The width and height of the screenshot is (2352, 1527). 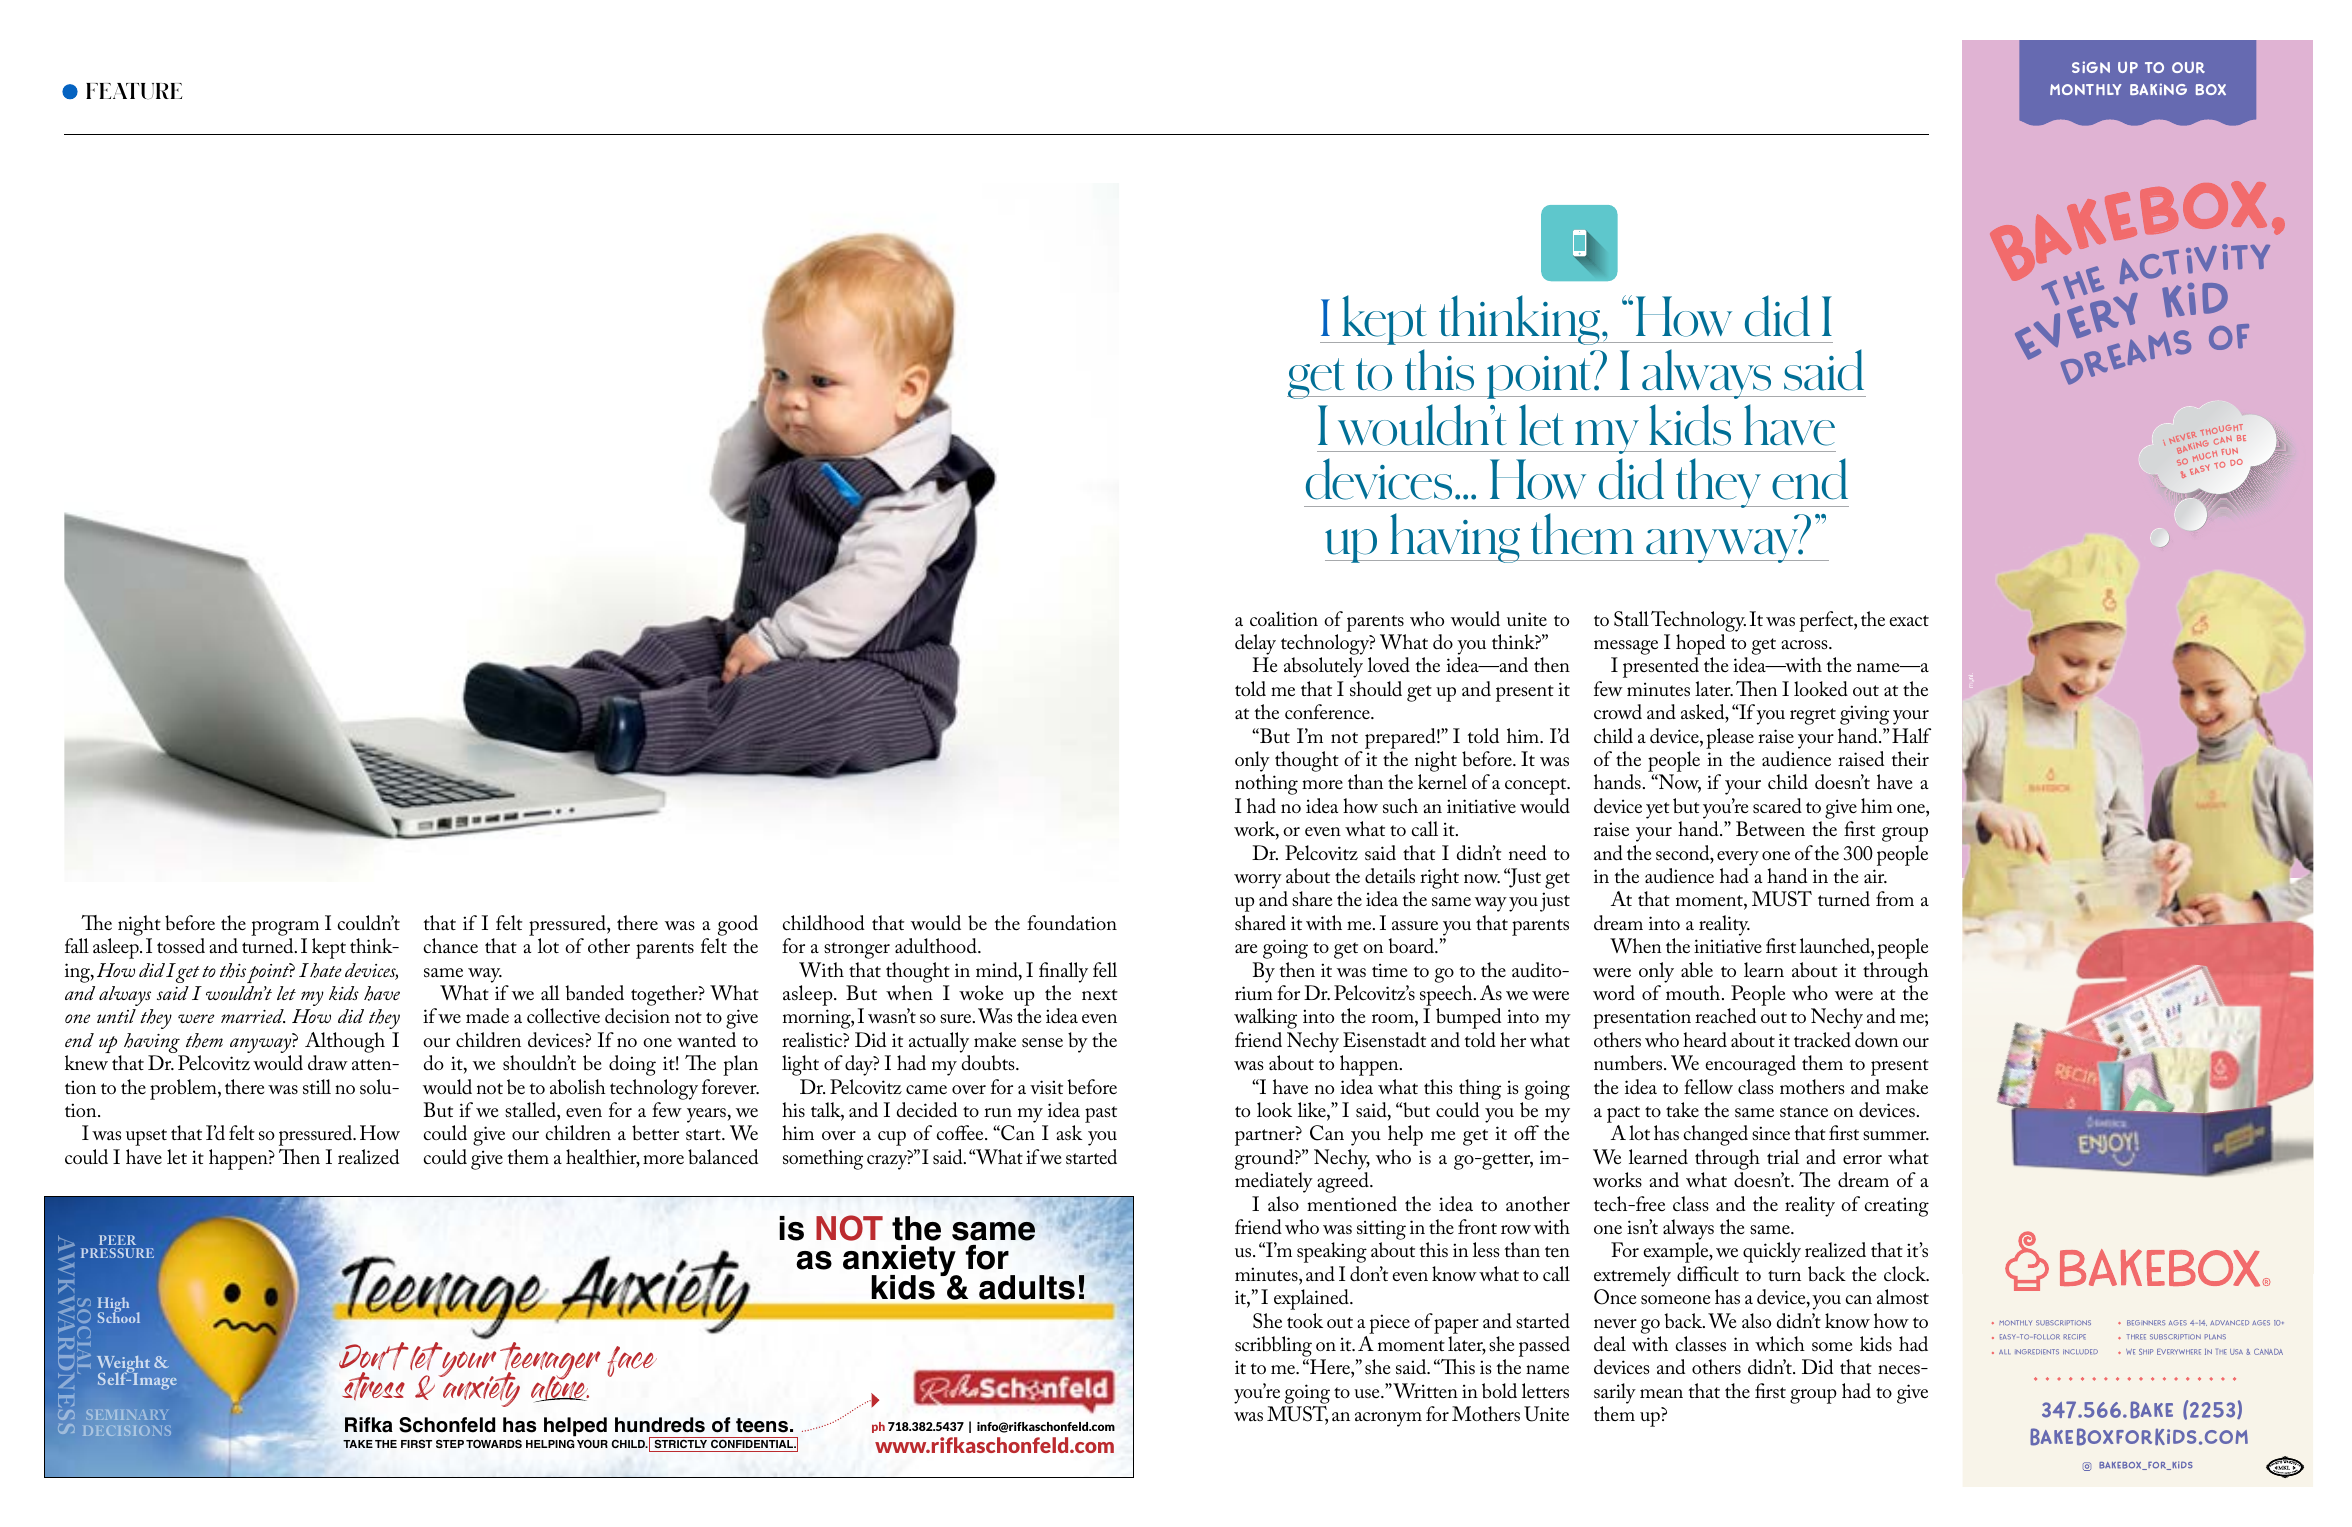 What do you see at coordinates (1909, 621) in the screenshot?
I see `exact` at bounding box center [1909, 621].
